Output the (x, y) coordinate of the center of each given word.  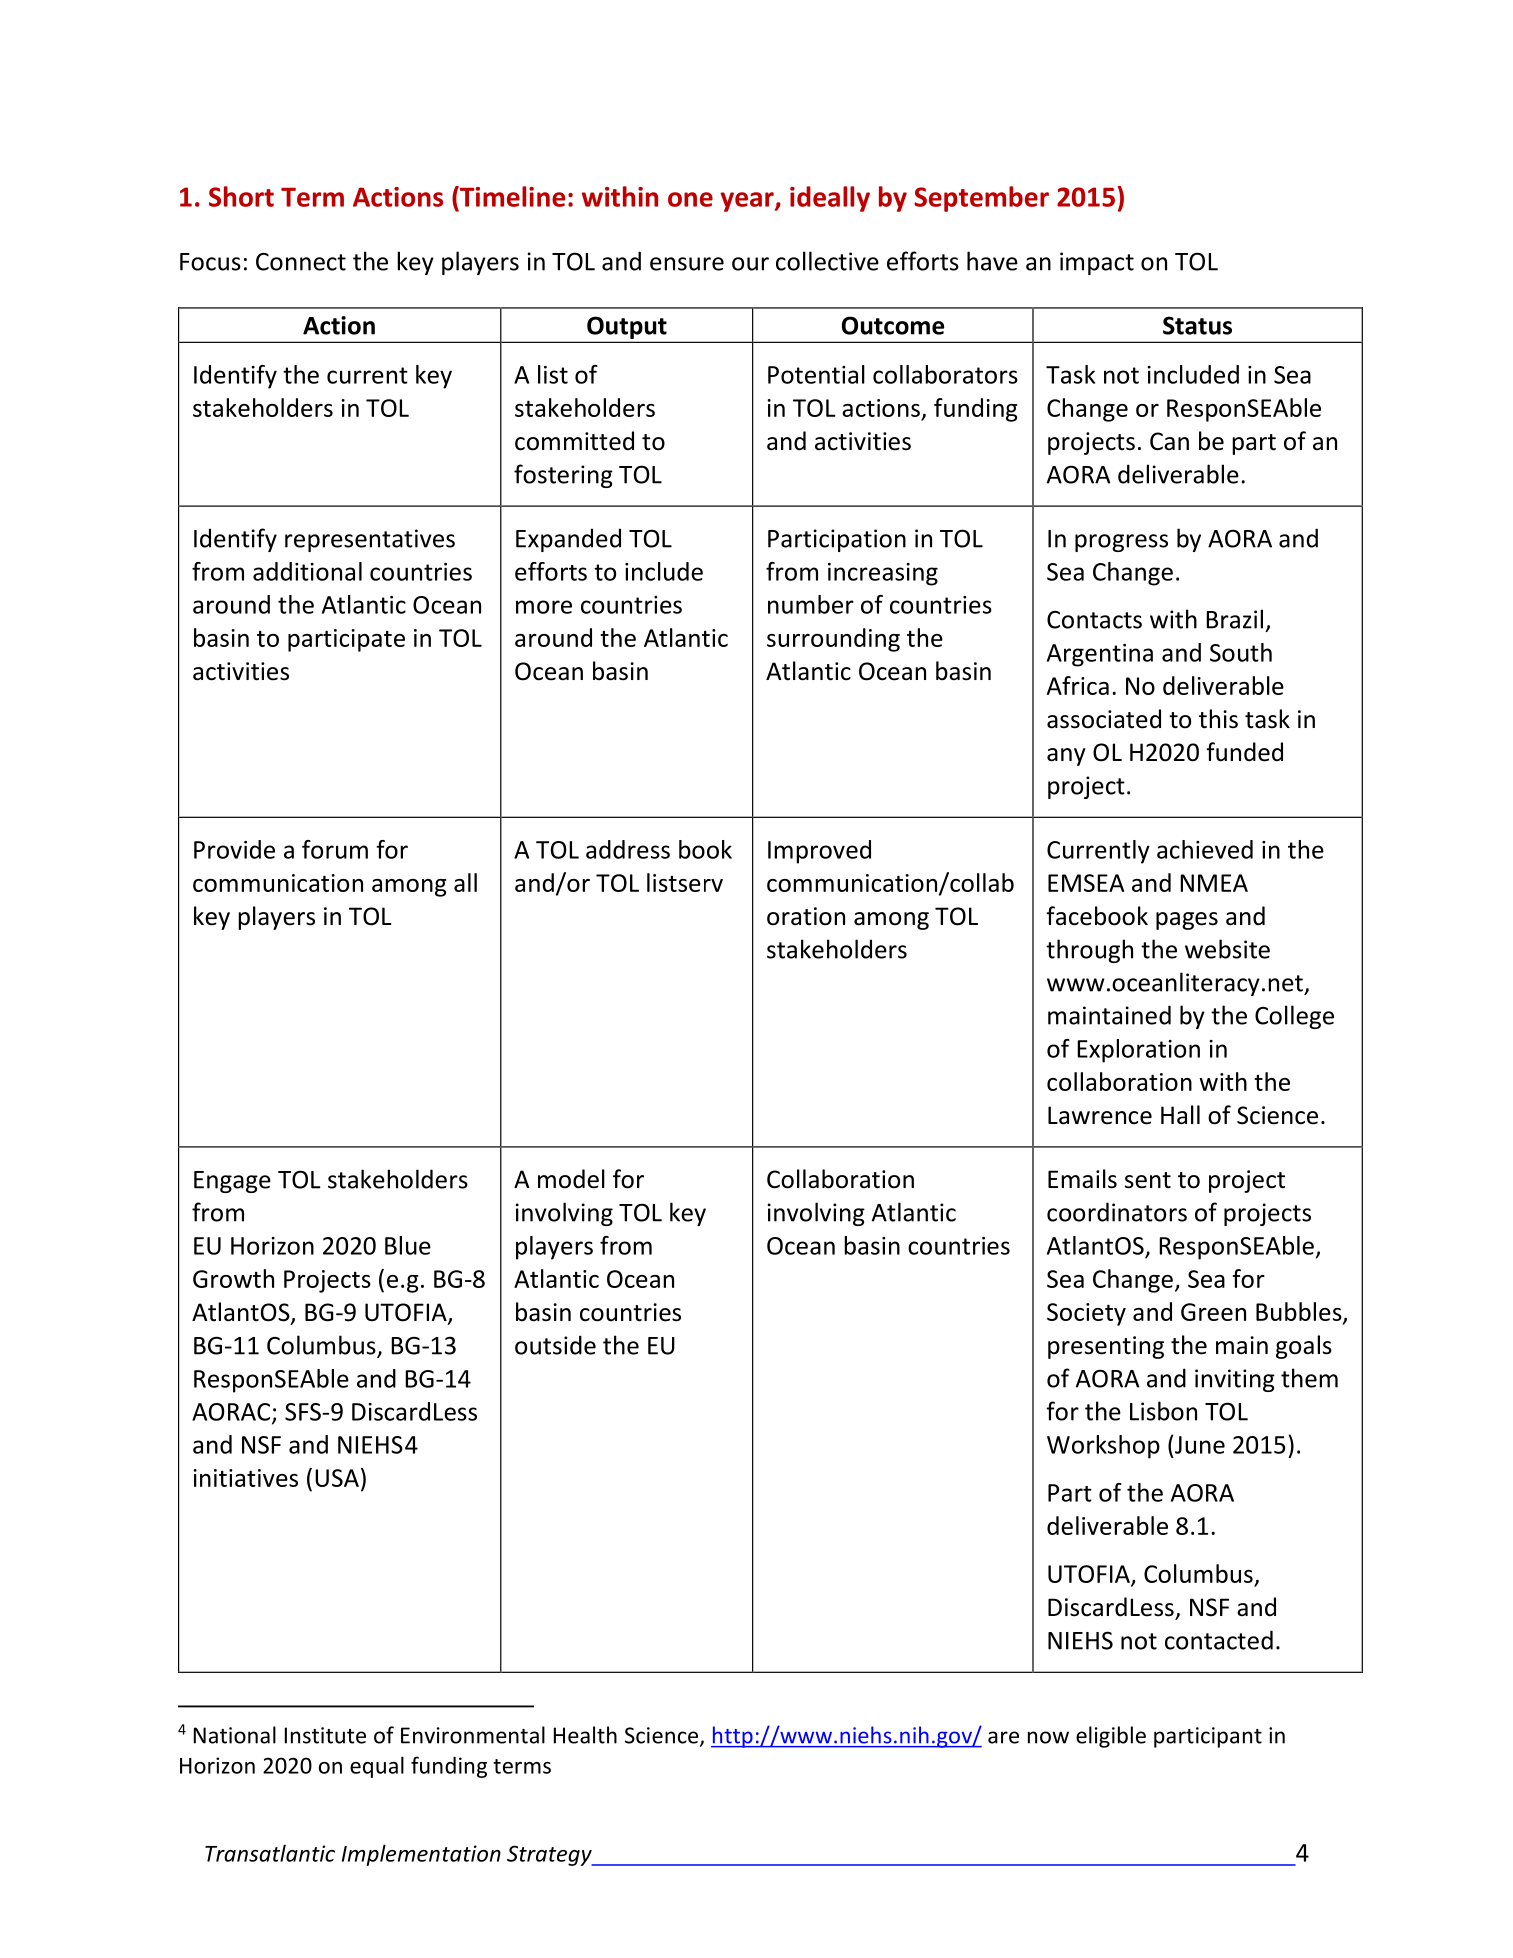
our (750, 264)
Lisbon (1163, 1411)
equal (377, 1767)
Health (585, 1735)
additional (307, 571)
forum (335, 849)
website (1227, 949)
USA (337, 1478)
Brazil (1234, 619)
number (811, 604)
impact (1097, 263)
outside (555, 1345)
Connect (301, 262)
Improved (819, 852)
